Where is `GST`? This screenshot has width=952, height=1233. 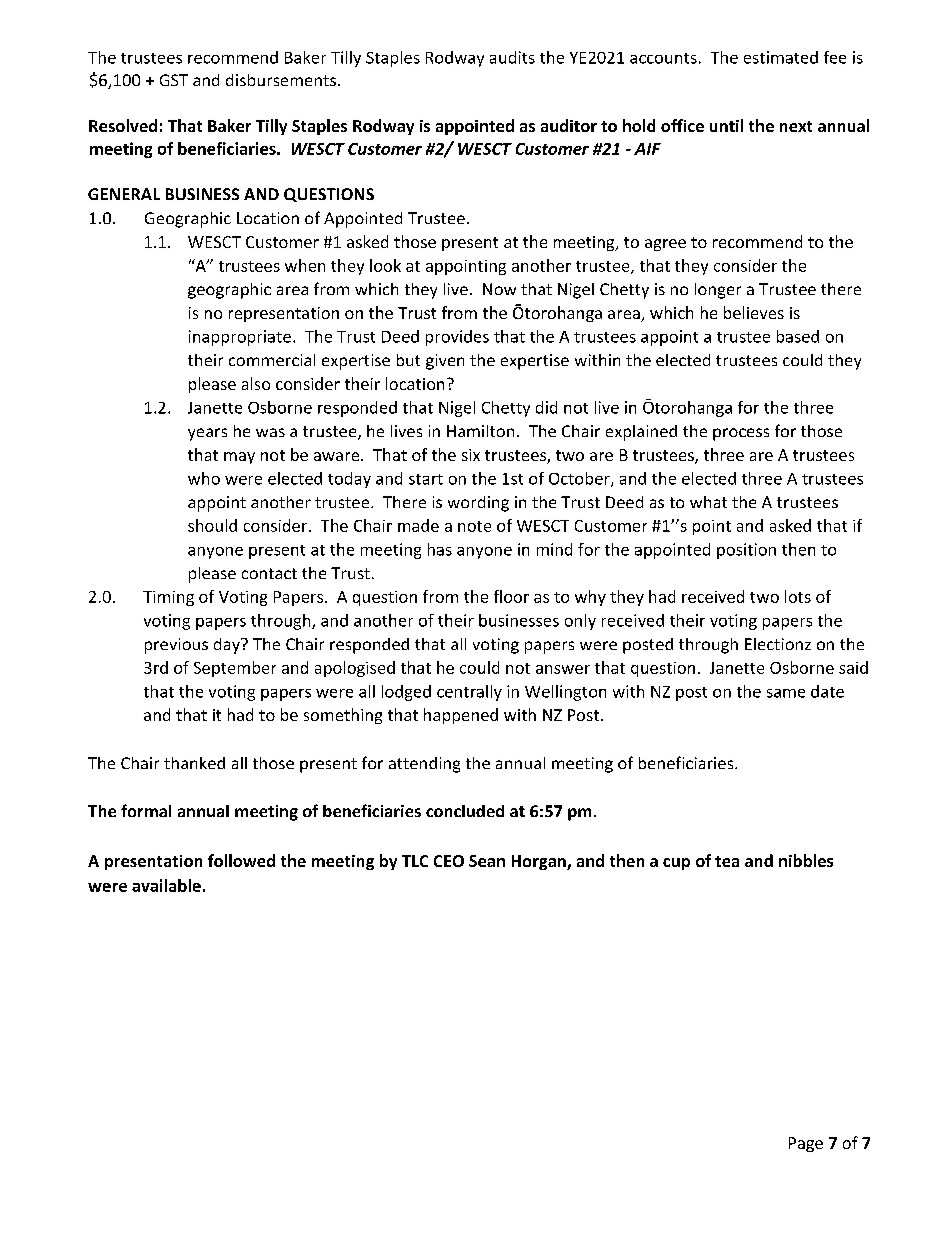
GST is located at coordinates (174, 80).
